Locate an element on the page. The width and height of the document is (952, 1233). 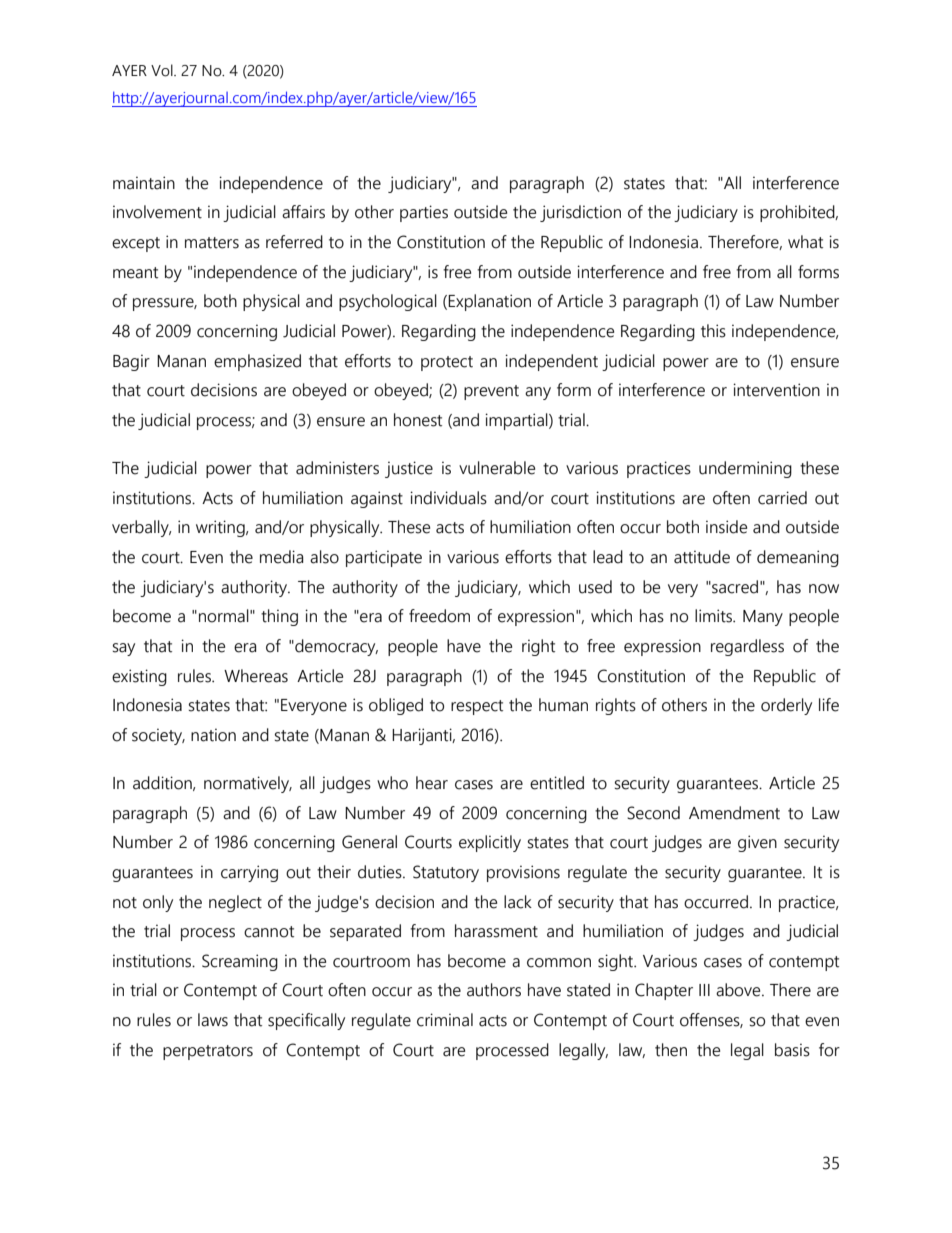
matters is located at coordinates (212, 243).
